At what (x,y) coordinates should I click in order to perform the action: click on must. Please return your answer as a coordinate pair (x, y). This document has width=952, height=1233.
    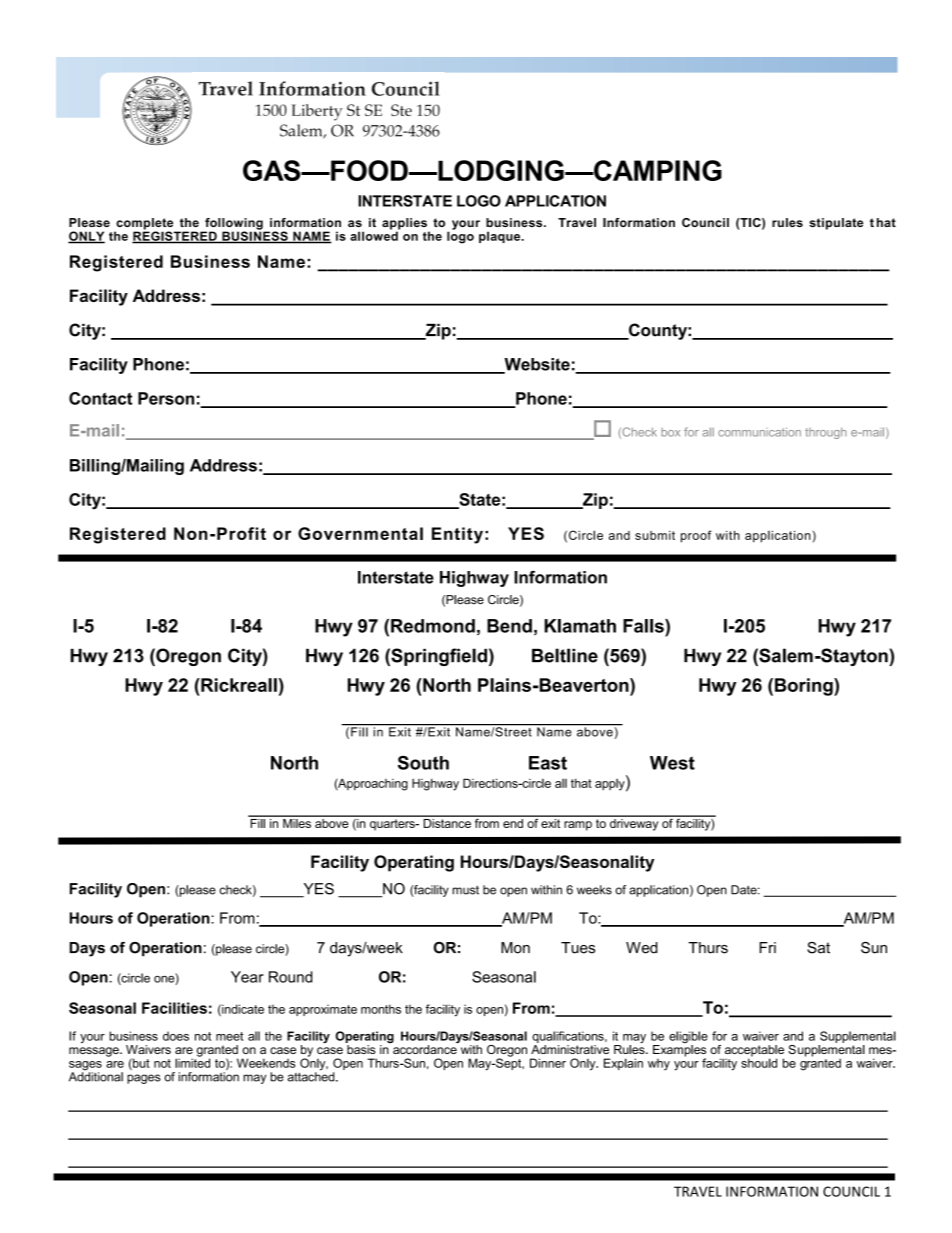
    Looking at the image, I should click on (465, 890).
